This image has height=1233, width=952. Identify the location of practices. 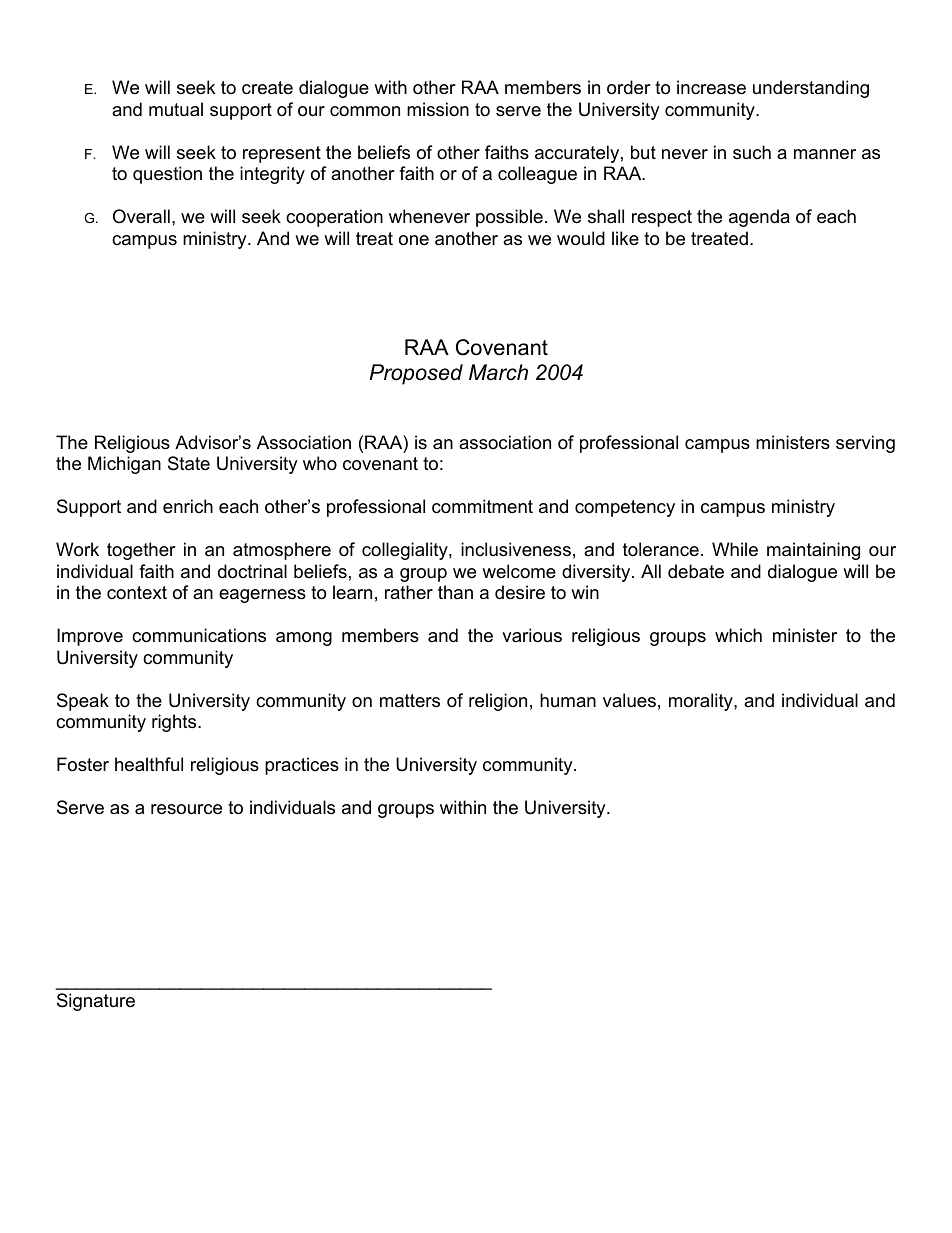
(302, 766).
